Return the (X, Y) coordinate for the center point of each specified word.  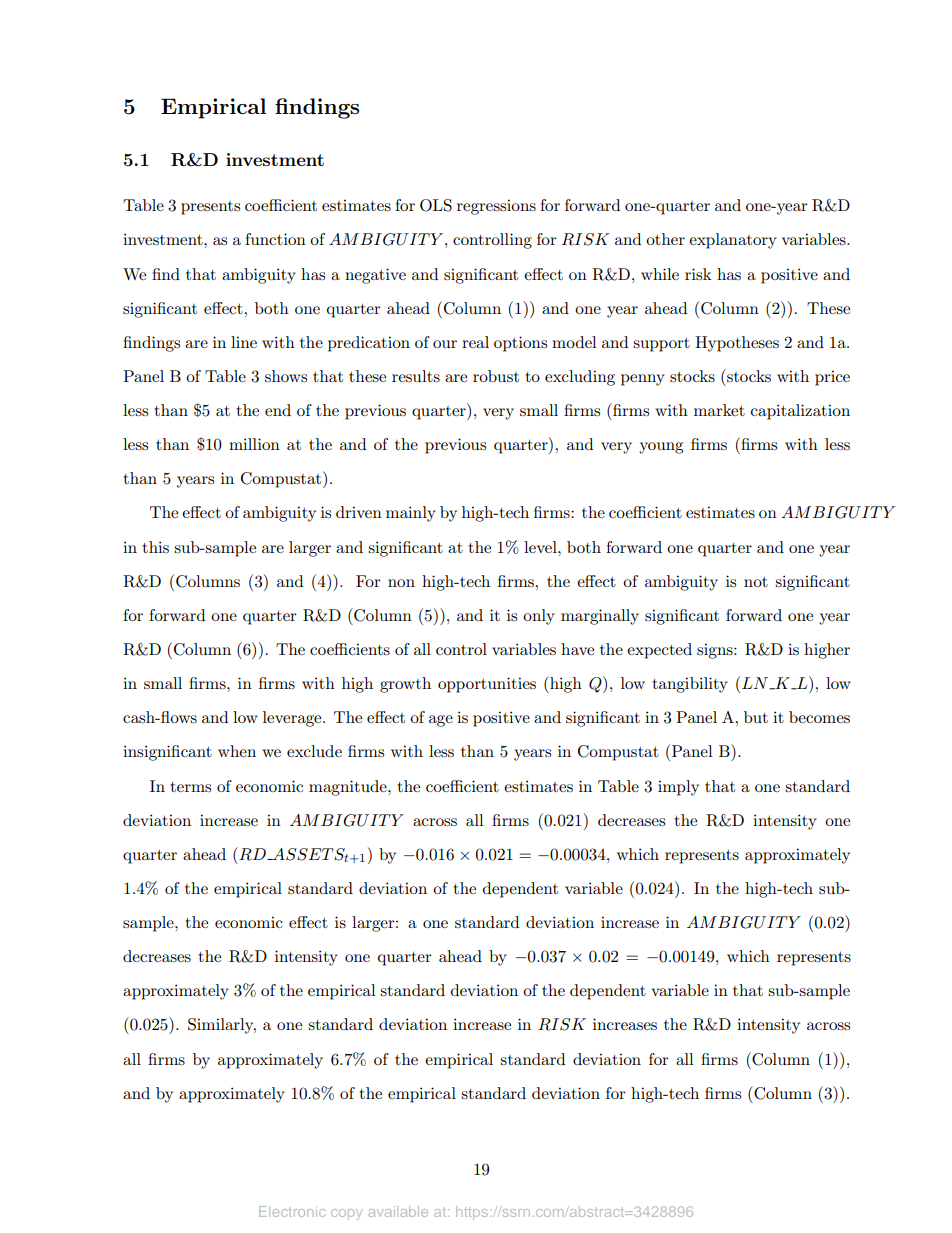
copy (346, 1214)
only (539, 617)
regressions (496, 207)
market (719, 410)
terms (190, 787)
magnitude (349, 788)
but (756, 717)
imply (678, 788)
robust (496, 376)
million (254, 444)
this (155, 547)
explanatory (733, 241)
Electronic (292, 1211)
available (398, 1211)
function (275, 239)
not (756, 582)
